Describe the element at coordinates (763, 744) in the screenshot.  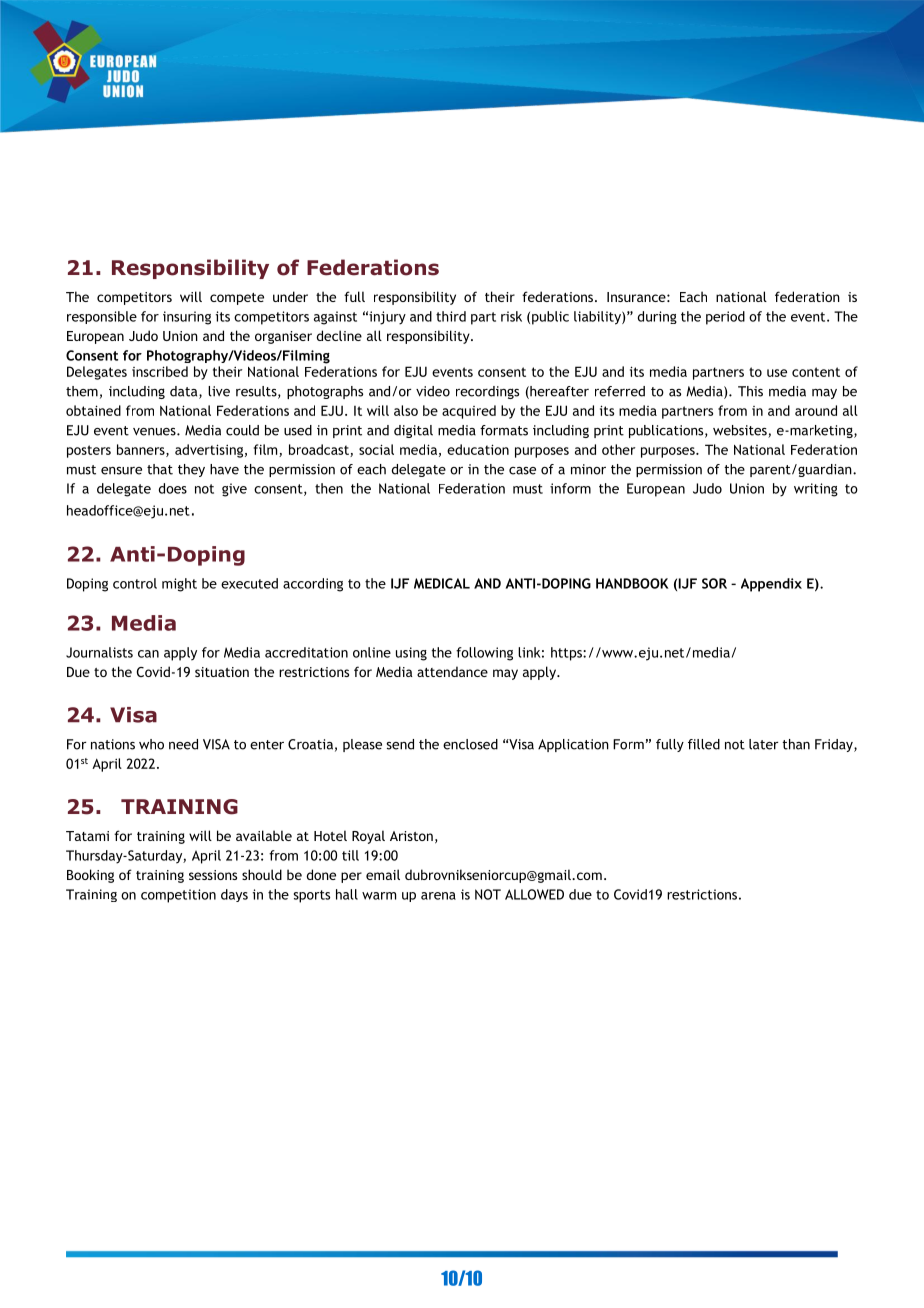
I see `later` at that location.
